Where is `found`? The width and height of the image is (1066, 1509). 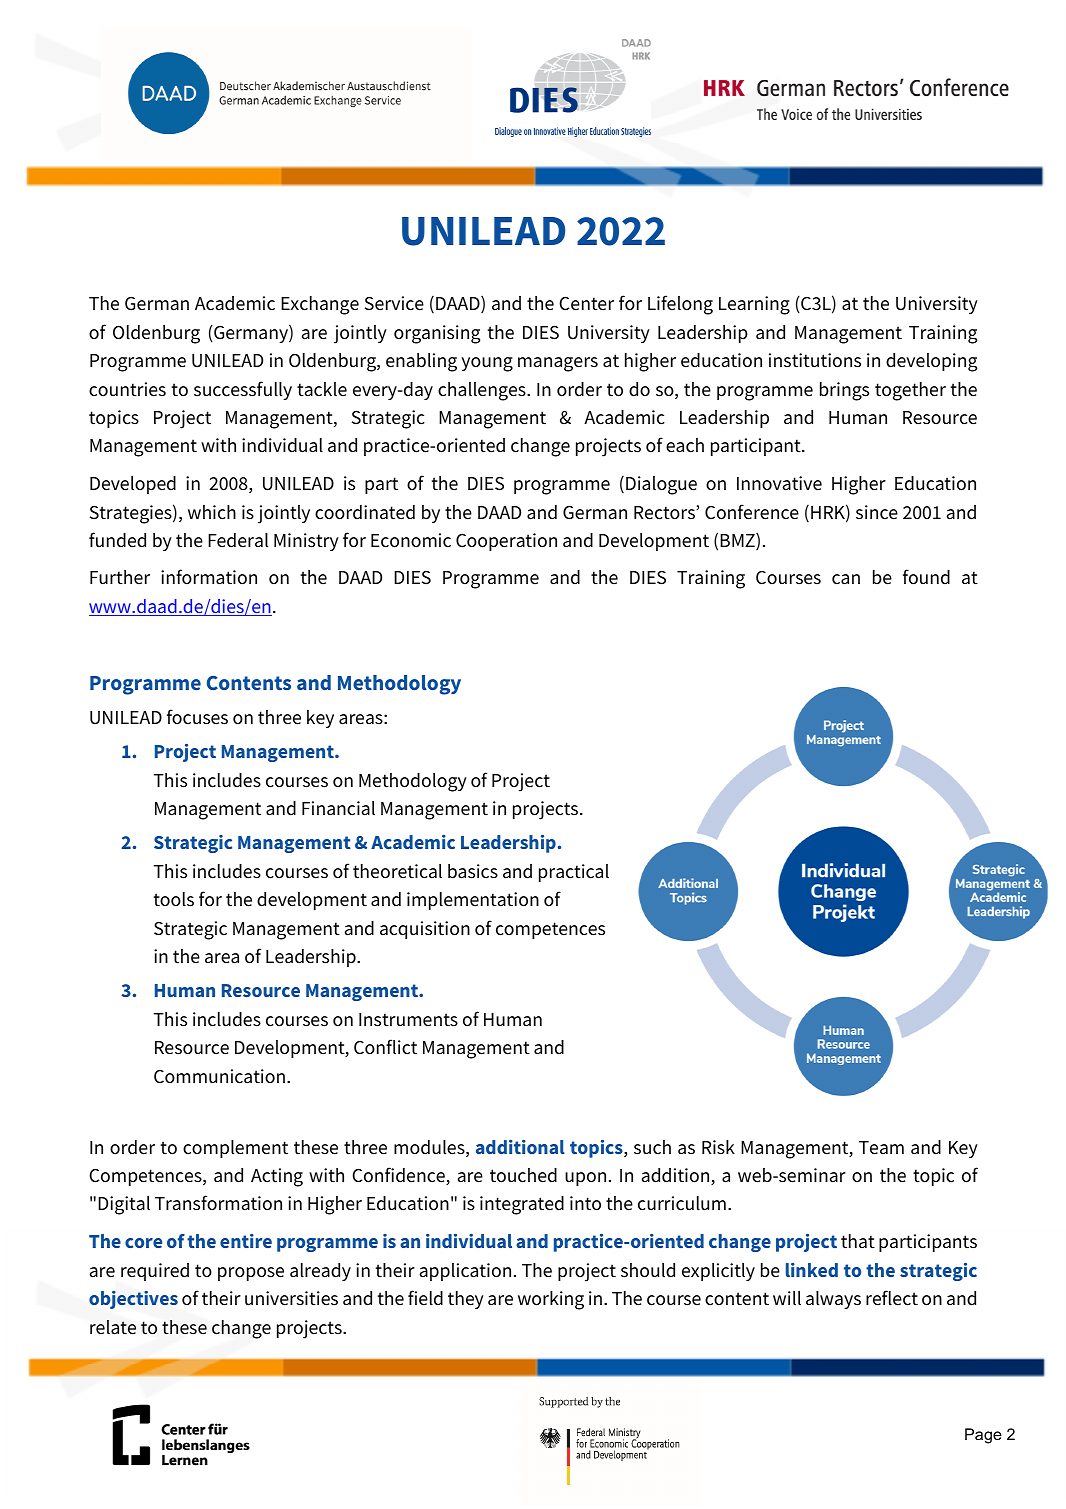 found is located at coordinates (926, 577).
